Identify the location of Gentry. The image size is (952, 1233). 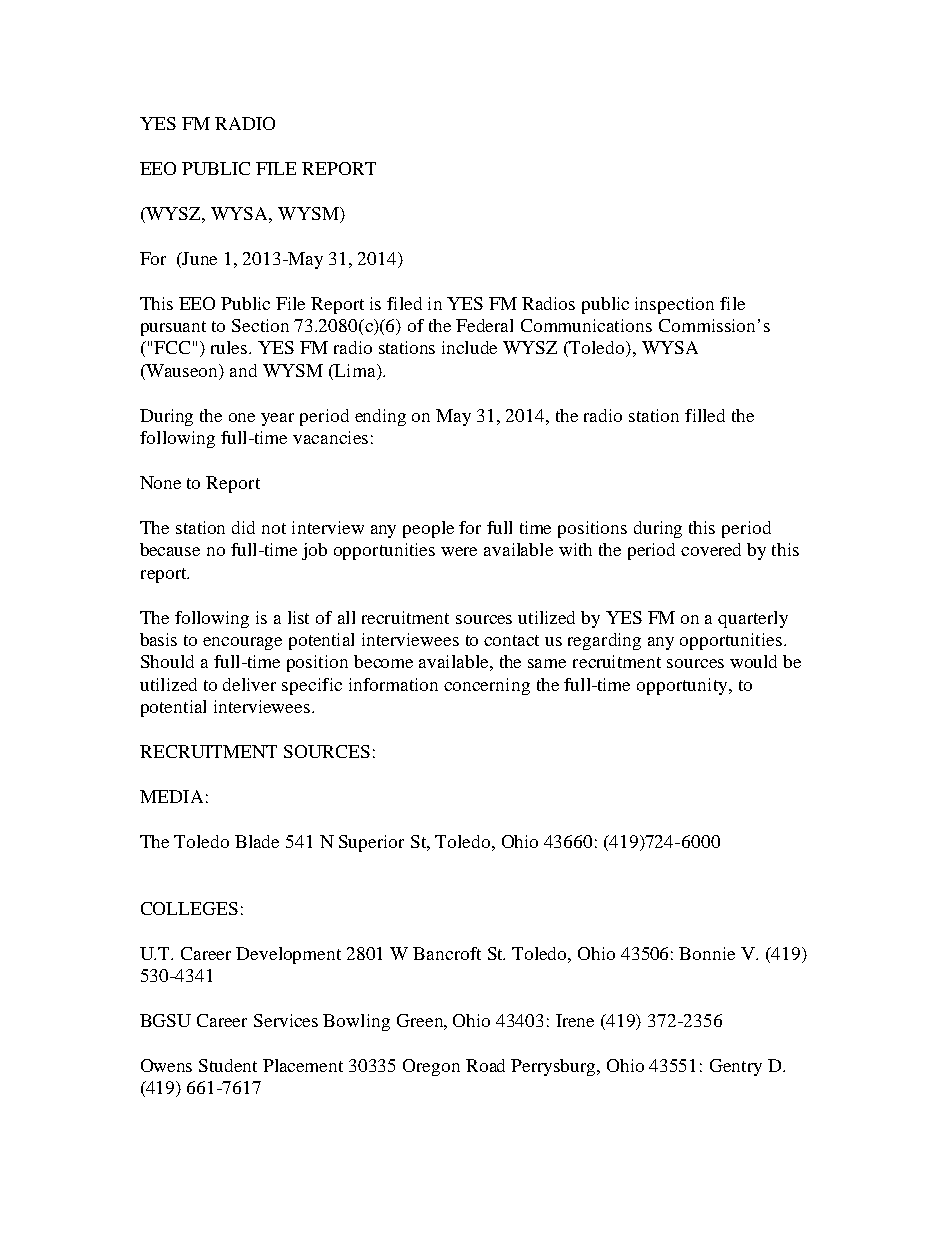
(736, 1067).
